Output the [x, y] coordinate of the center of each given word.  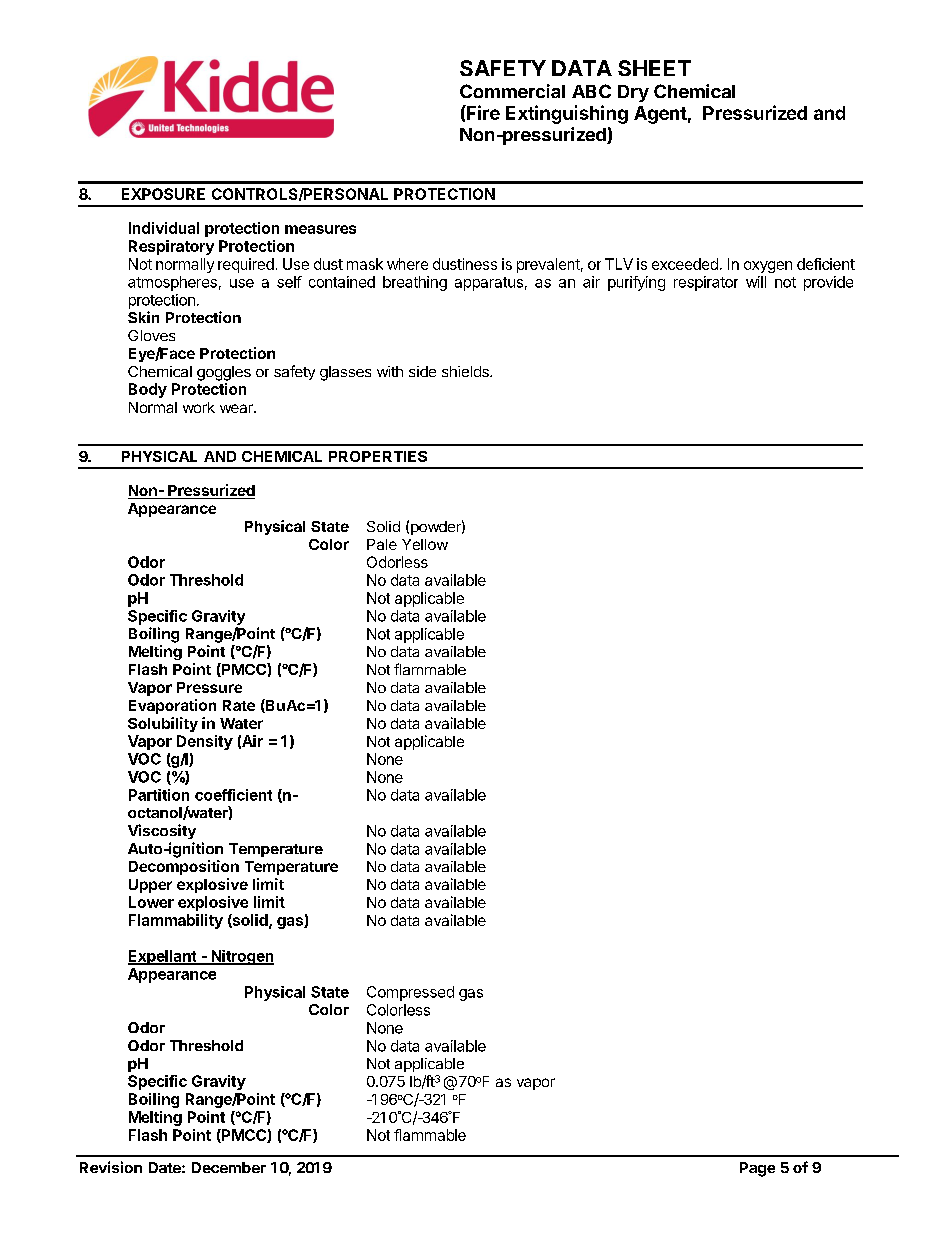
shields [466, 371]
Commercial [512, 91]
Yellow [425, 544]
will [756, 282]
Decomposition [184, 867]
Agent [660, 115]
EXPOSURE [163, 194]
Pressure [209, 687]
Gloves [151, 335]
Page [757, 1169]
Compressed [410, 993]
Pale [382, 544]
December [229, 1167]
